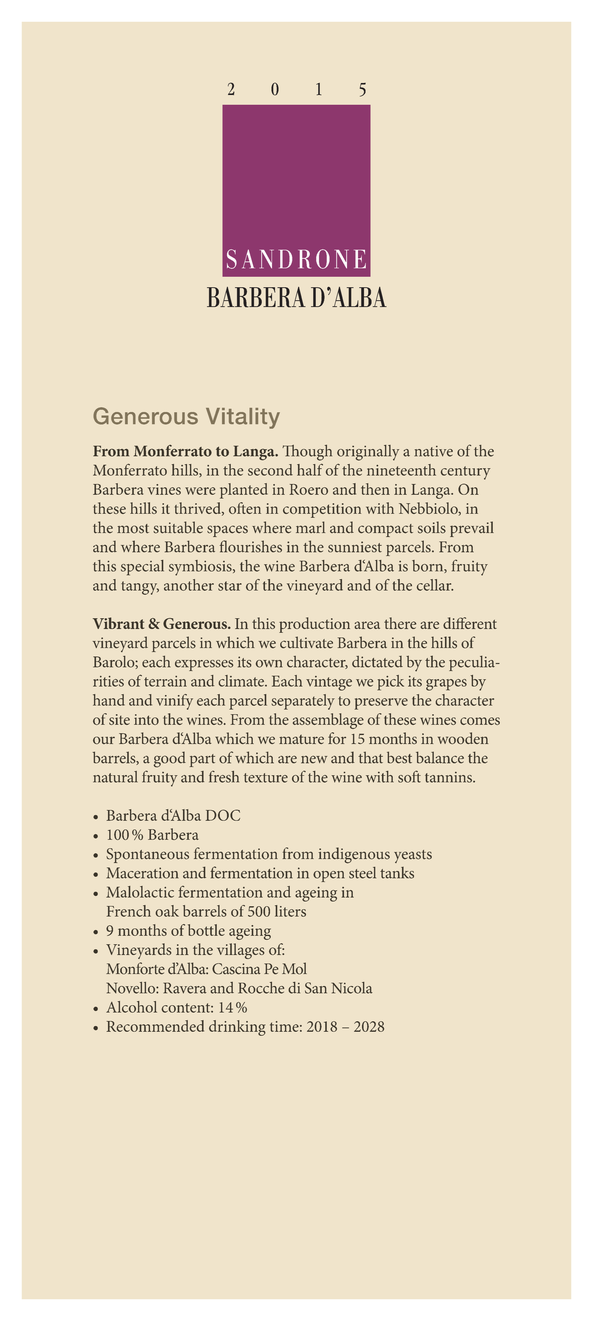 This page has width=593, height=1321. I want to click on San, so click(316, 988).
